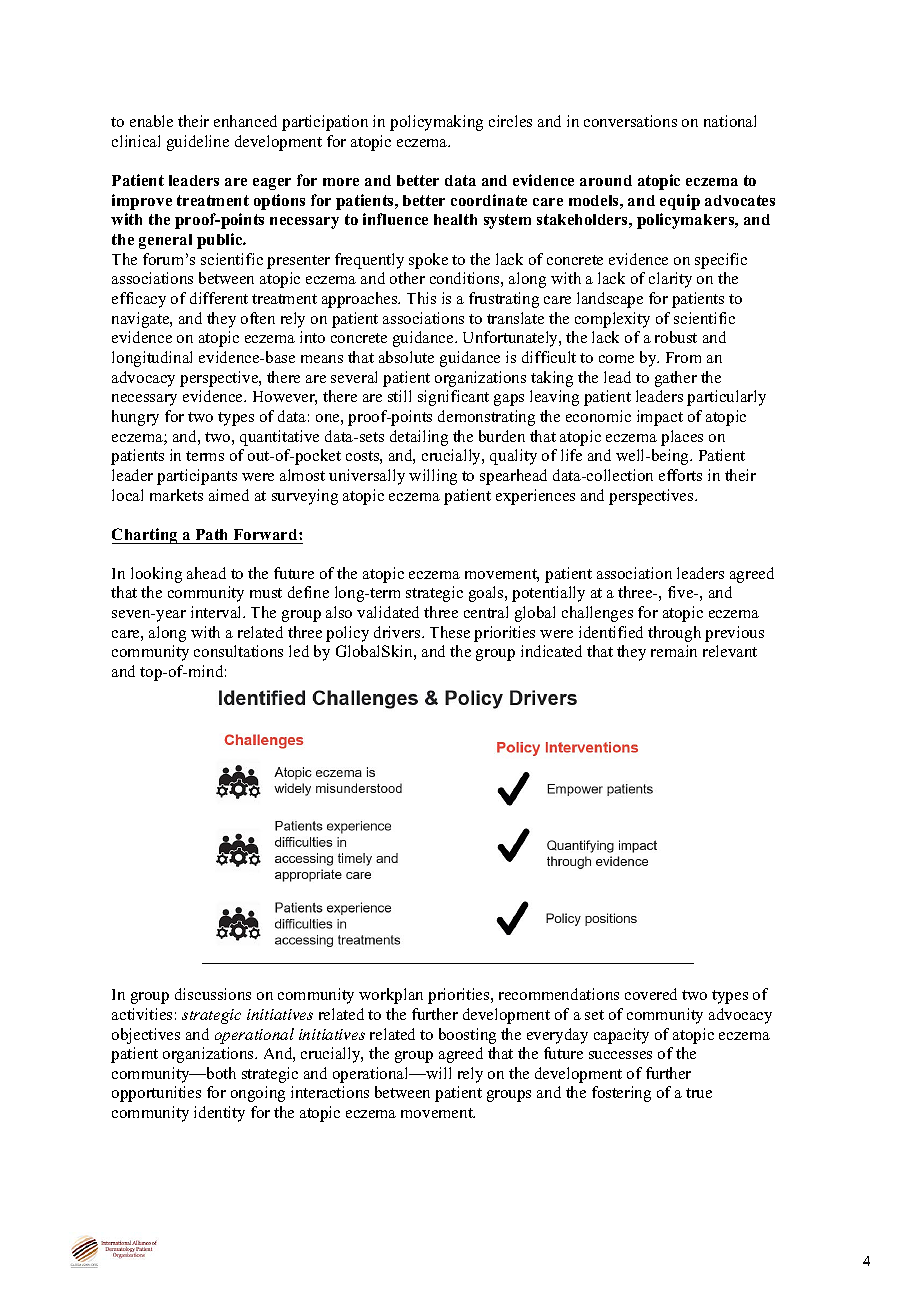 The width and height of the screenshot is (924, 1308). Describe the element at coordinates (467, 1036) in the screenshot. I see `boosting` at that location.
